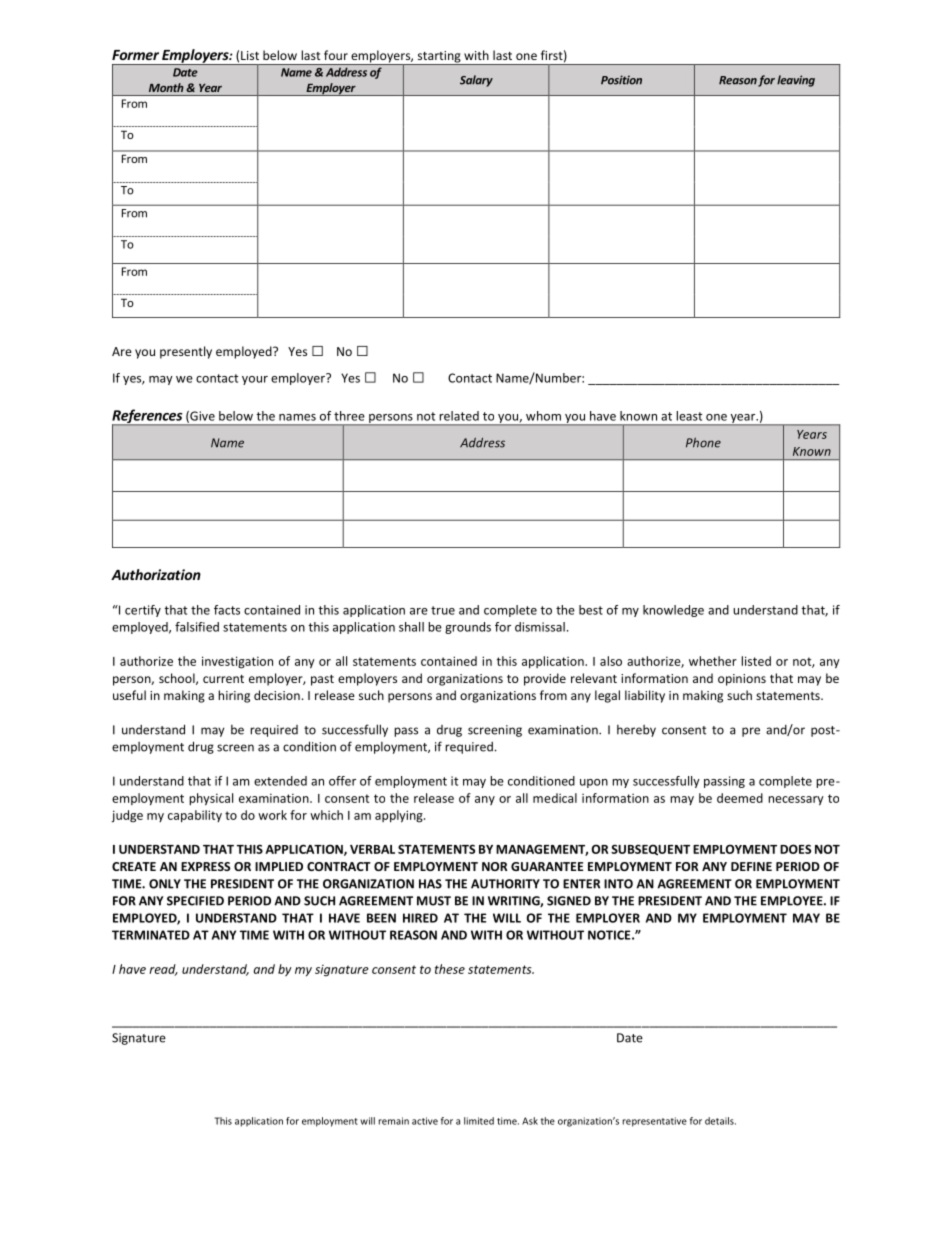 This screenshot has height=1233, width=952. Describe the element at coordinates (156, 574) in the screenshot. I see `Authorization` at that location.
